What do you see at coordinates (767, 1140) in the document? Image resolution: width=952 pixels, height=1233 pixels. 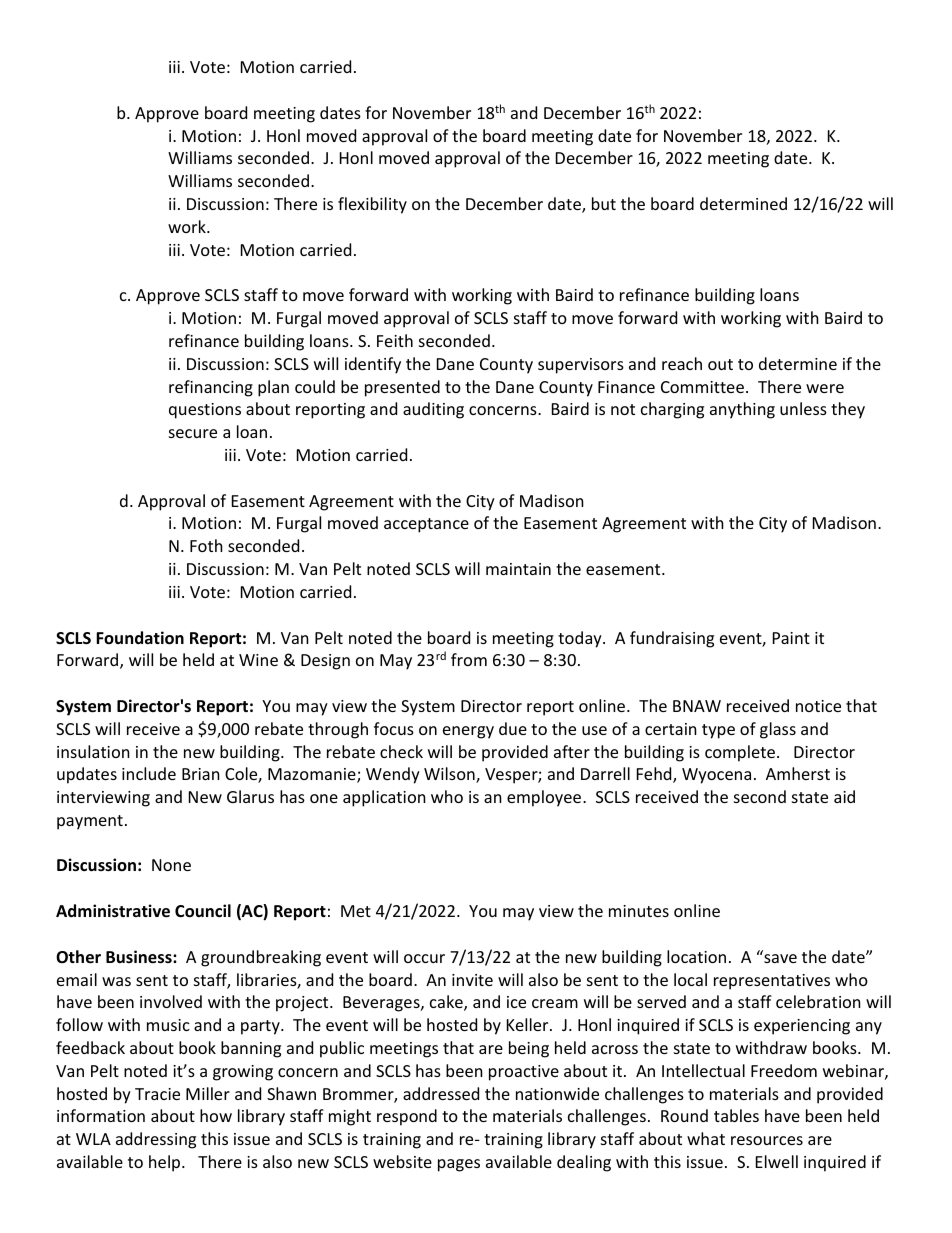 I see `resources` at bounding box center [767, 1140].
